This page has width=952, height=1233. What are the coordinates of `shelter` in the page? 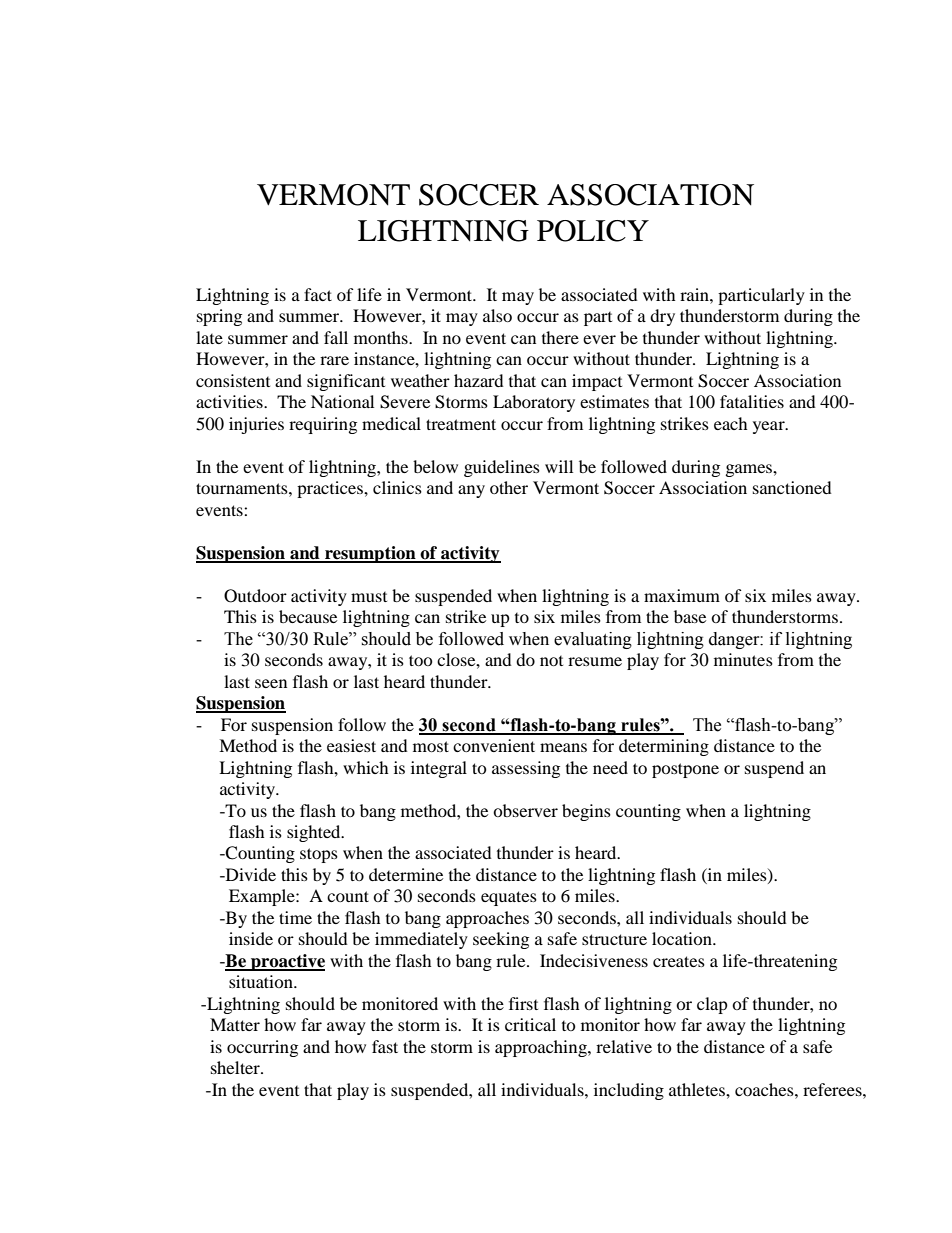 It's located at (236, 1067).
